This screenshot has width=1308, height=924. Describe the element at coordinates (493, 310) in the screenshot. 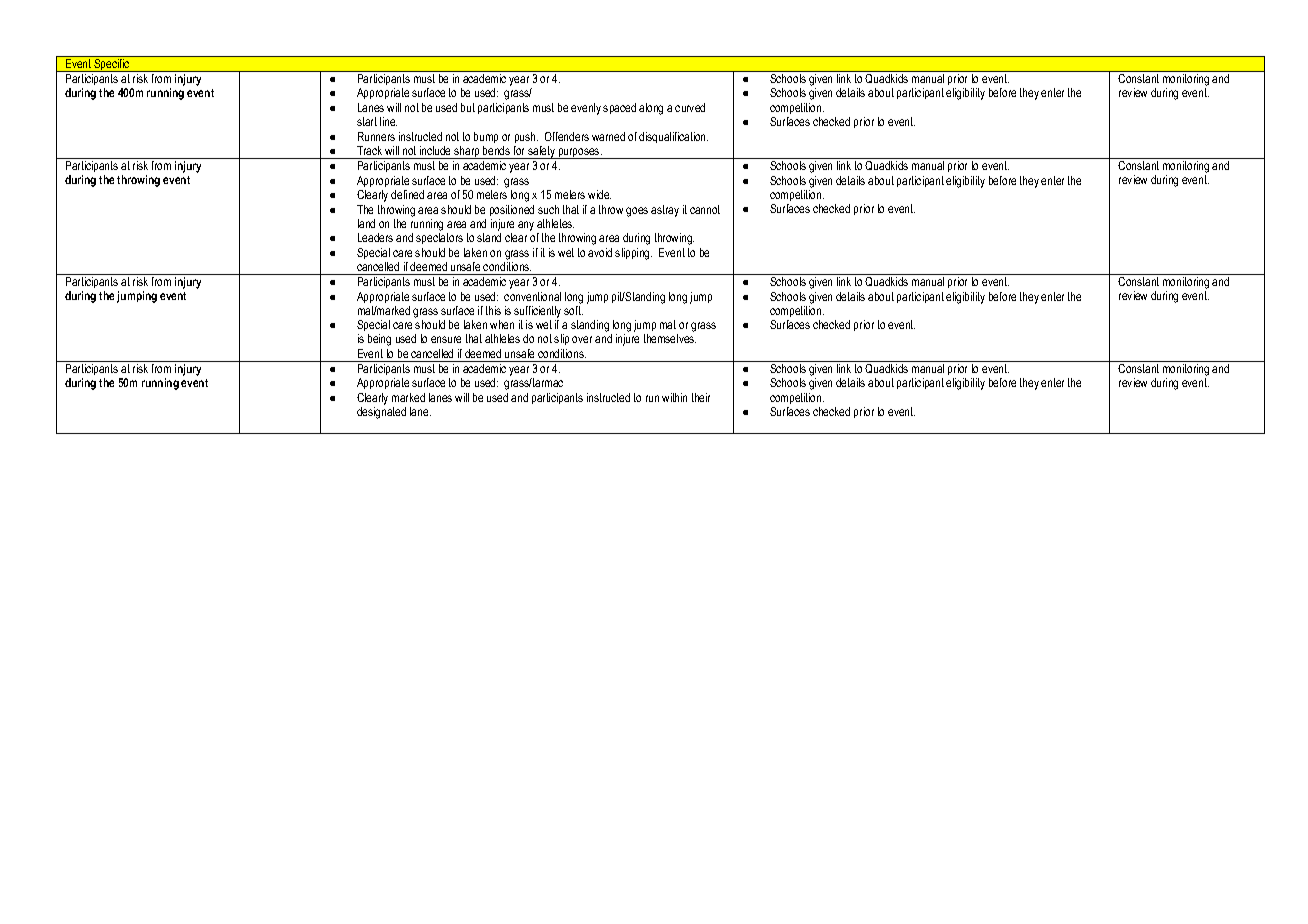

I see `this` at that location.
